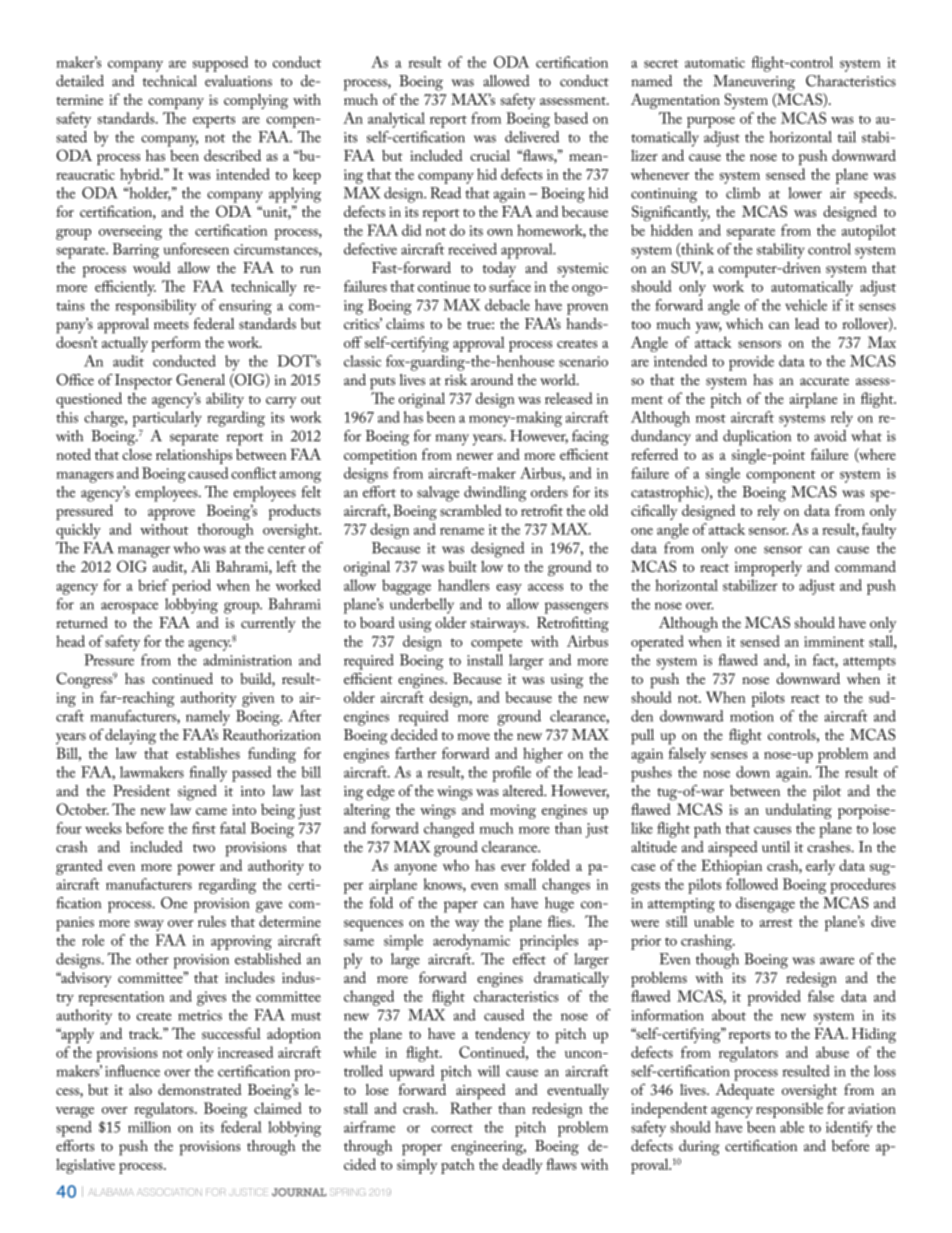  Describe the element at coordinates (214, 121) in the document. I see `experts` at that location.
